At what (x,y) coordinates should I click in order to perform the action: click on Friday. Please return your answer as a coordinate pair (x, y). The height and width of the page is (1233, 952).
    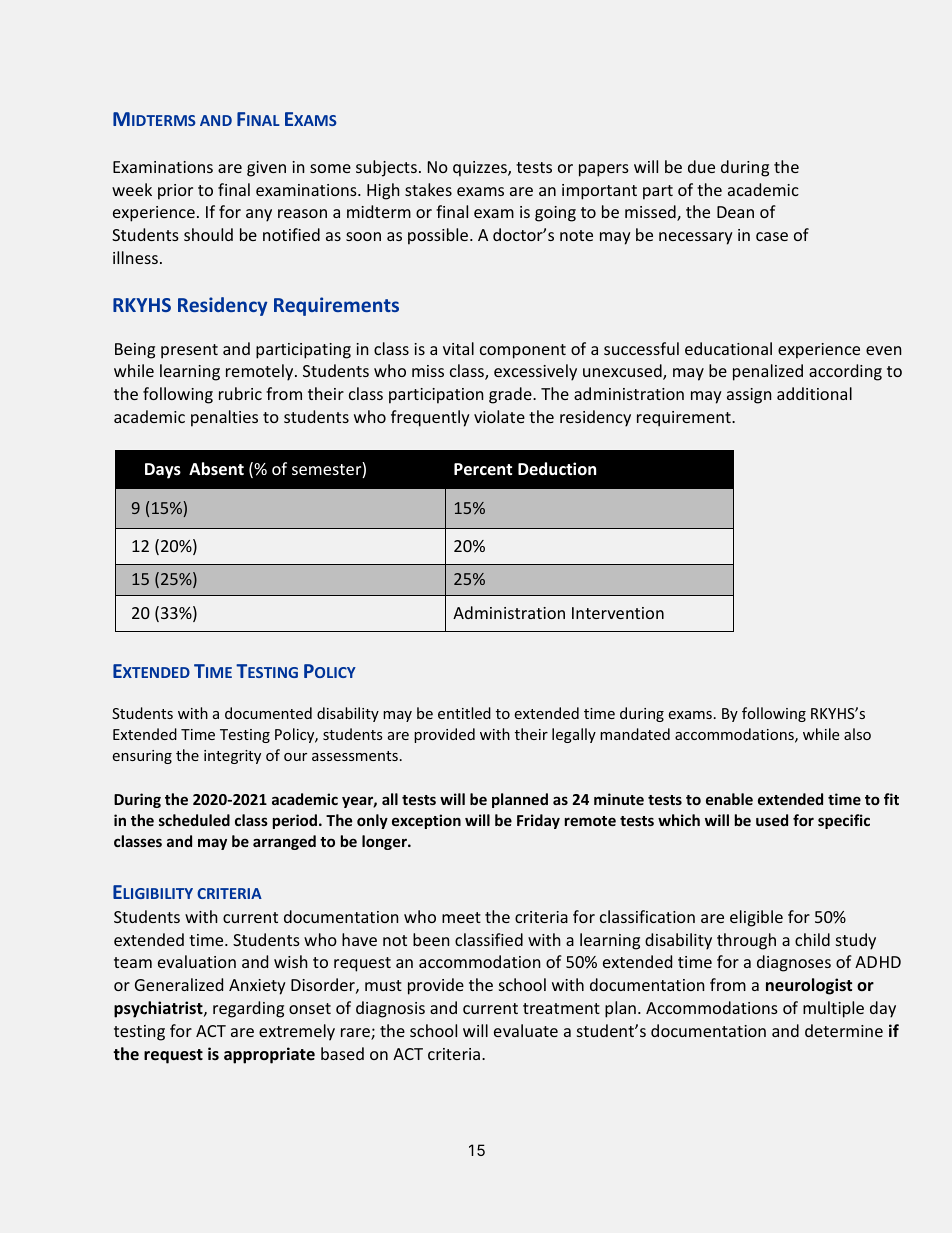
    Looking at the image, I should click on (538, 821).
